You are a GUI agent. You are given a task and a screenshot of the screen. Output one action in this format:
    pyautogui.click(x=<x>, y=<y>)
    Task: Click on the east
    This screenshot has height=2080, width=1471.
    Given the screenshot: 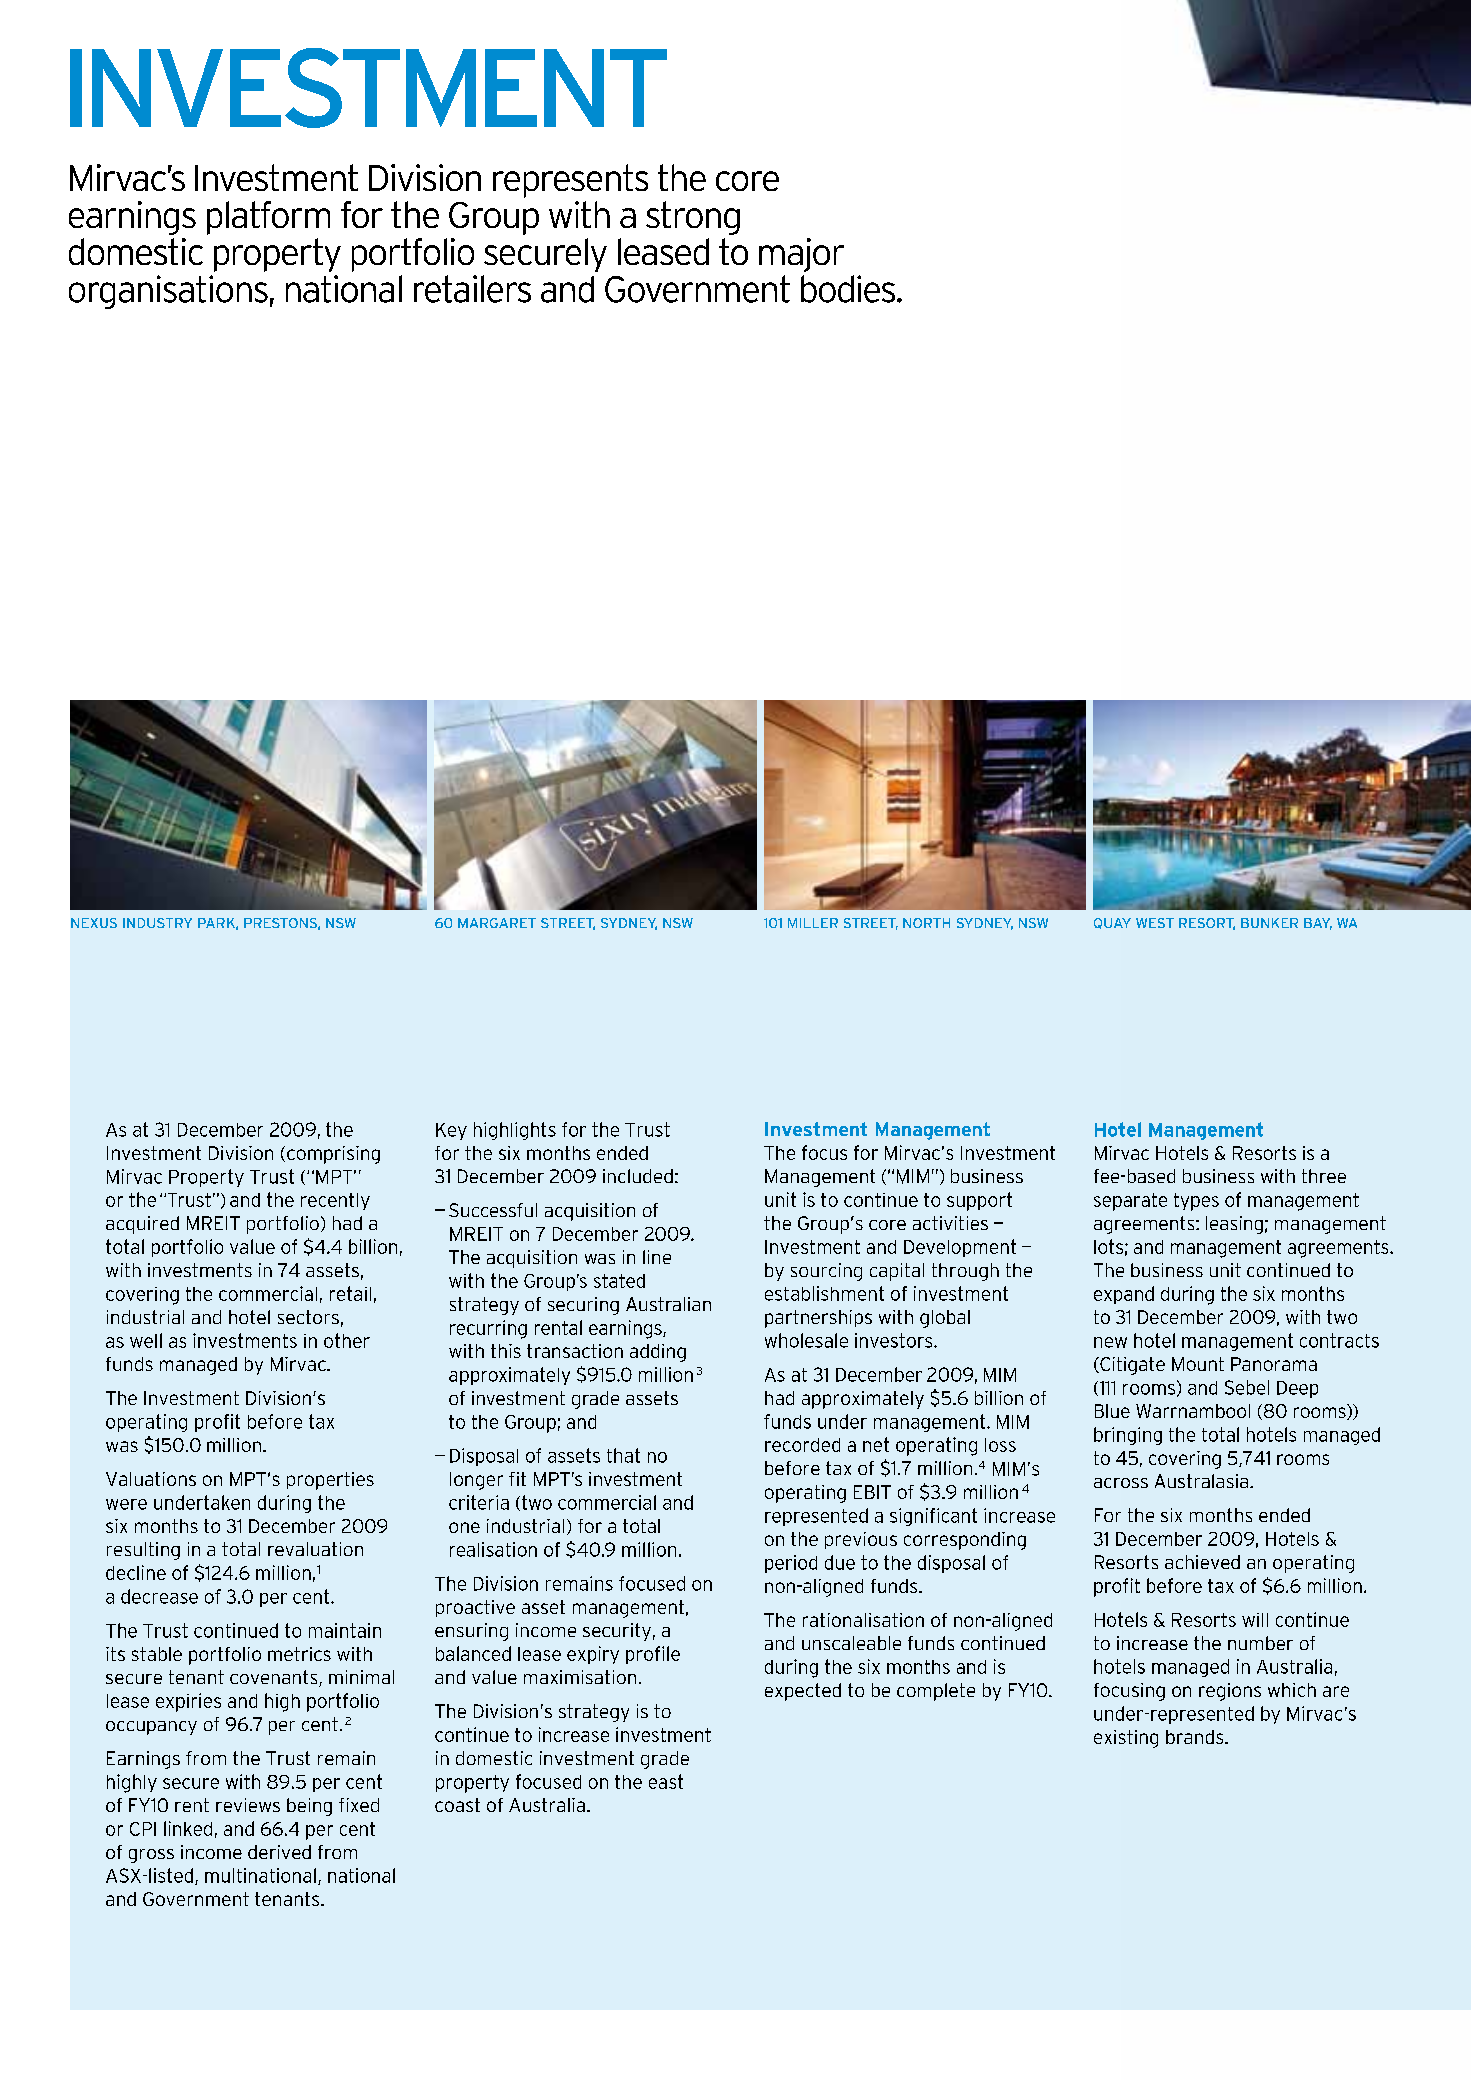 What is the action you would take?
    pyautogui.click(x=666, y=1781)
